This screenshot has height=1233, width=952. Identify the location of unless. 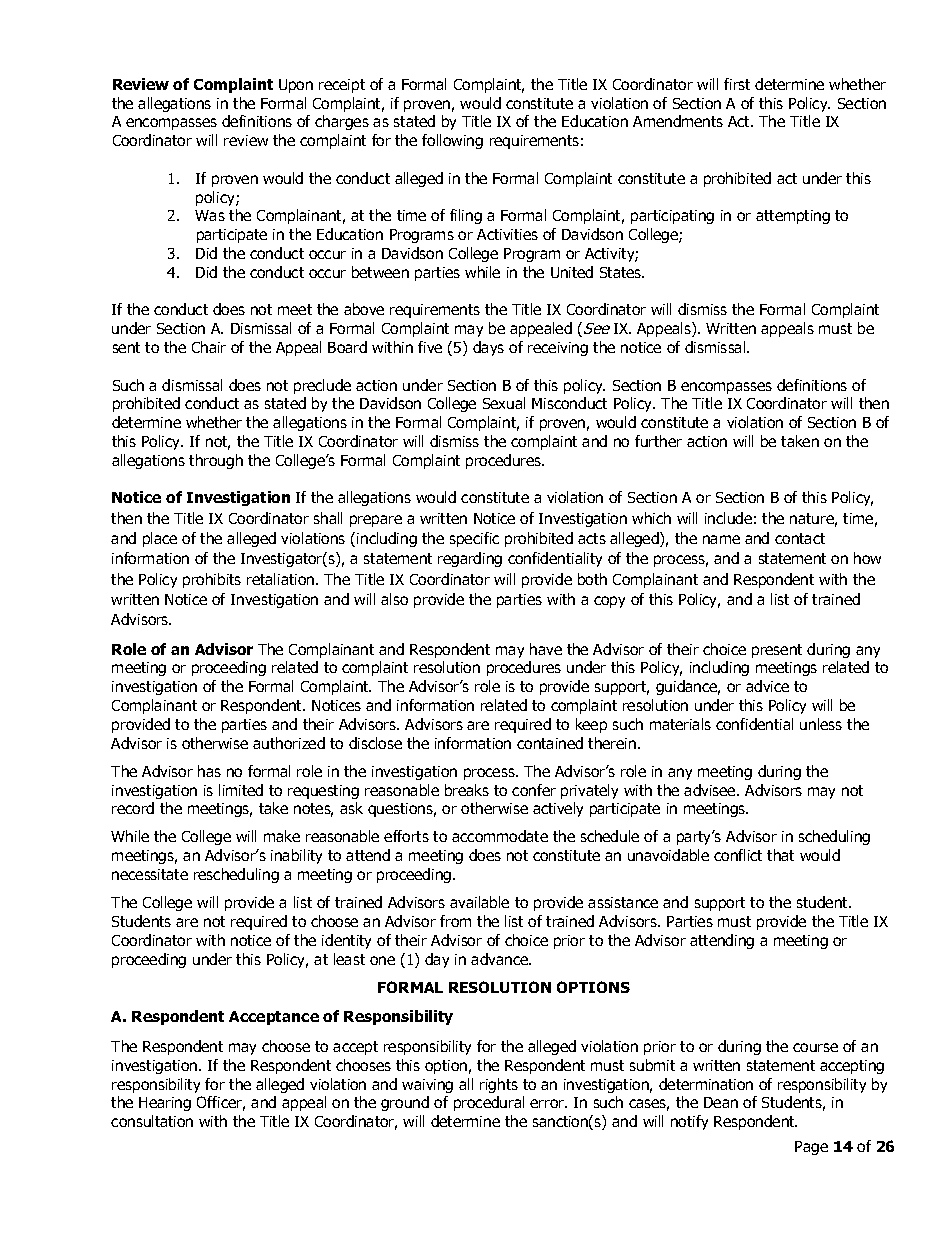
(821, 724).
